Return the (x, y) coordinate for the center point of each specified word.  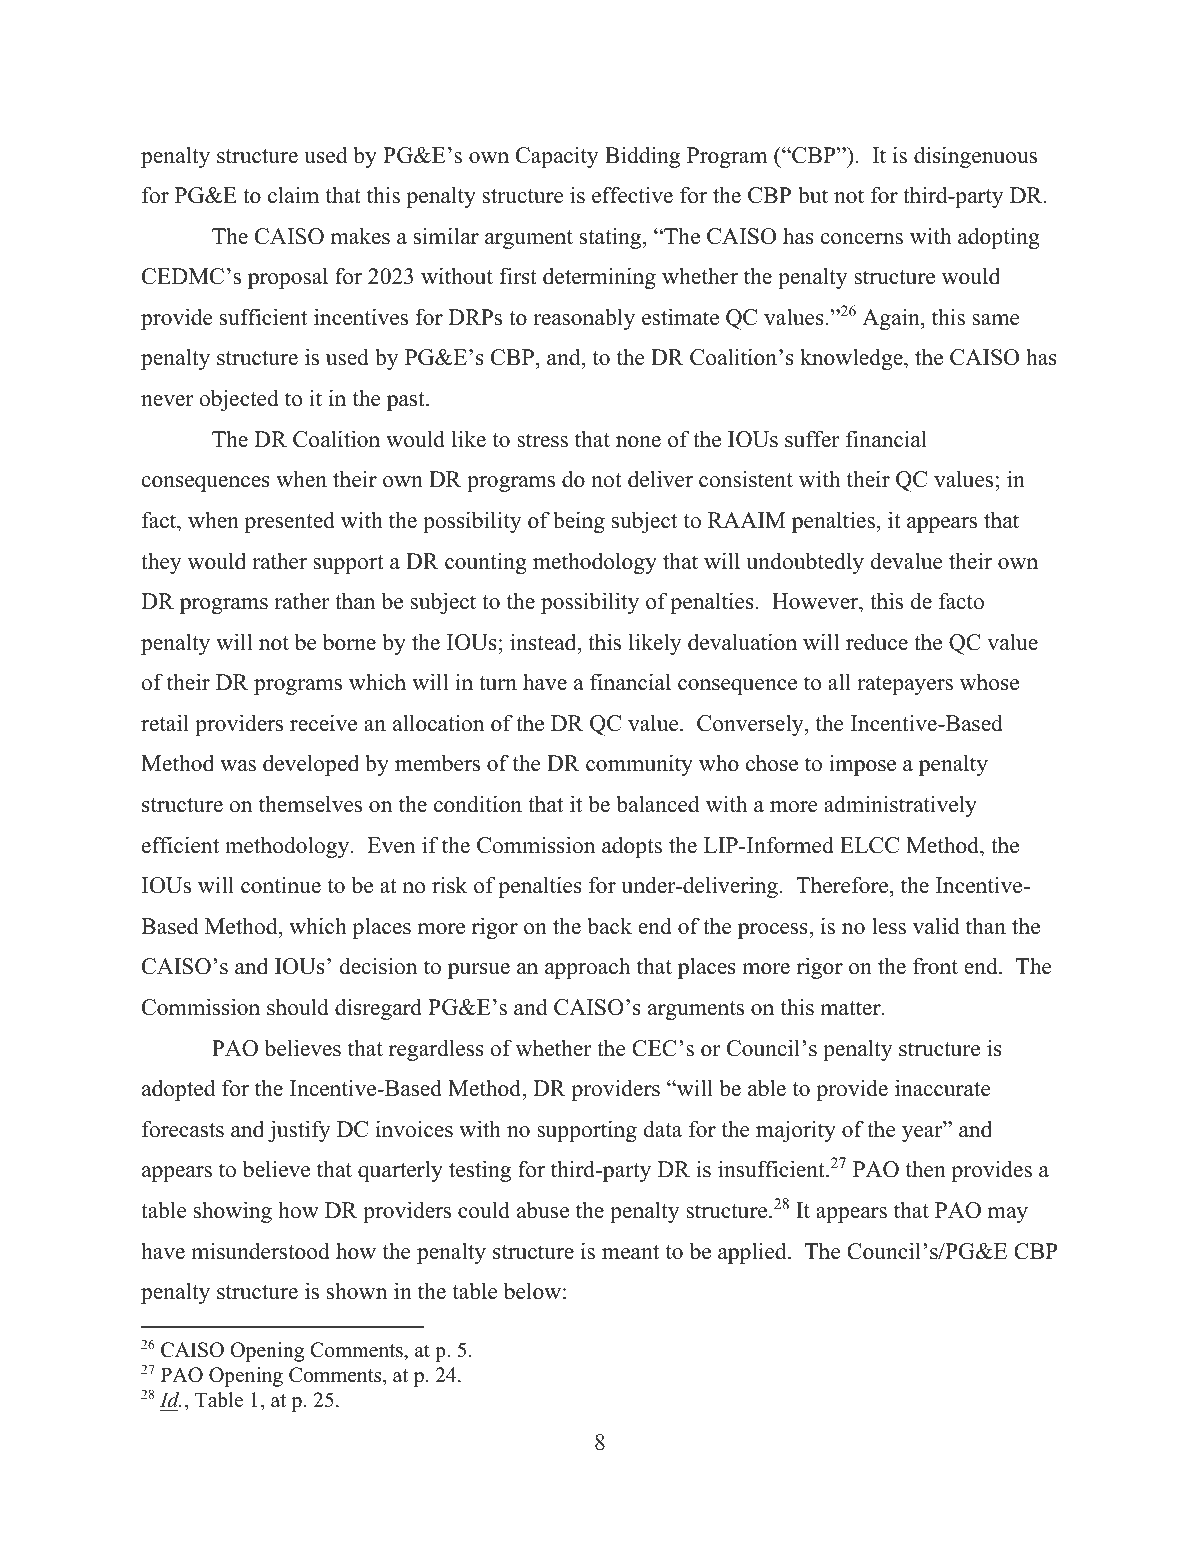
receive (323, 723)
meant (630, 1252)
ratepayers (905, 685)
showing (233, 1212)
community (639, 765)
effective (632, 195)
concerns (862, 239)
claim (293, 195)
